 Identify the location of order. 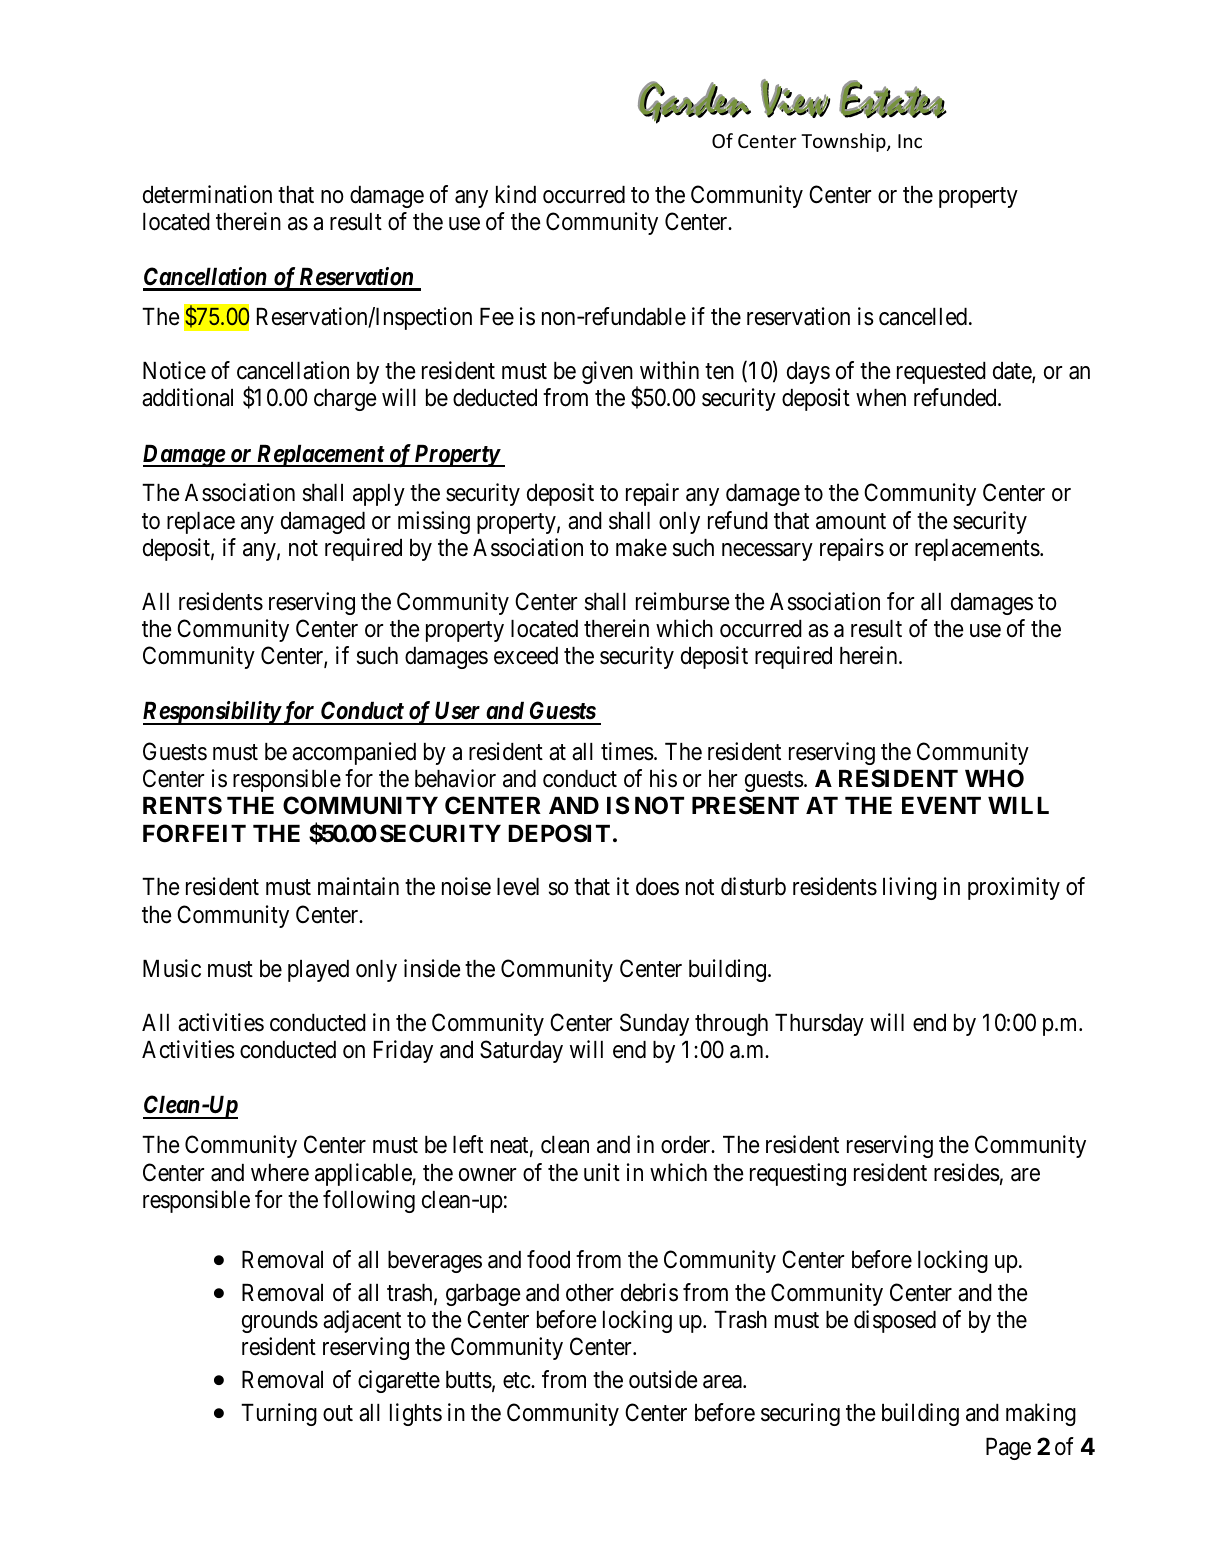
(687, 1145).
